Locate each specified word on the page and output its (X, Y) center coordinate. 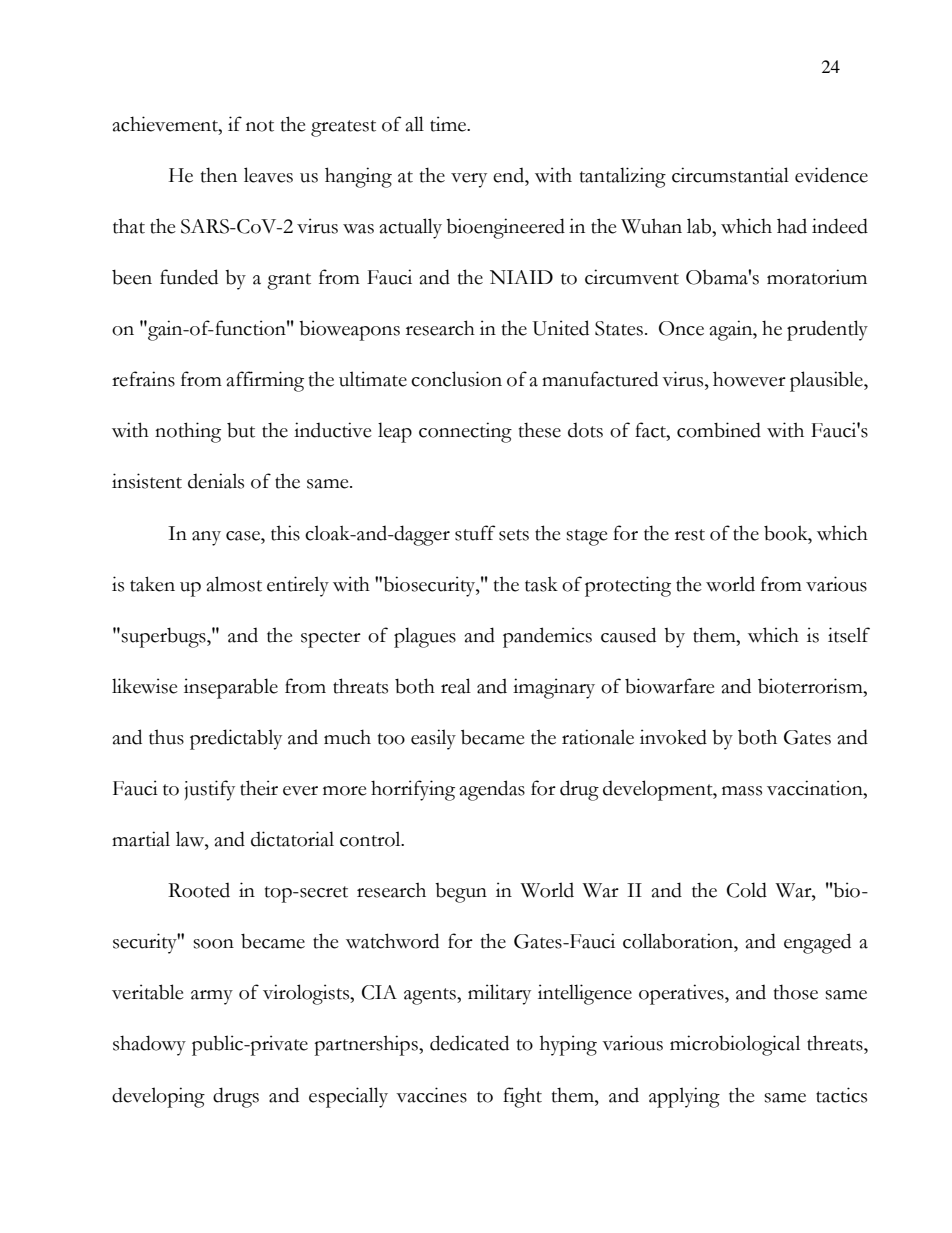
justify (209, 790)
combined (719, 430)
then (219, 175)
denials (216, 481)
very (469, 180)
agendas (492, 790)
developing (158, 1097)
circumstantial (730, 175)
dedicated (469, 1043)
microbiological (735, 1045)
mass (742, 791)
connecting (465, 432)
